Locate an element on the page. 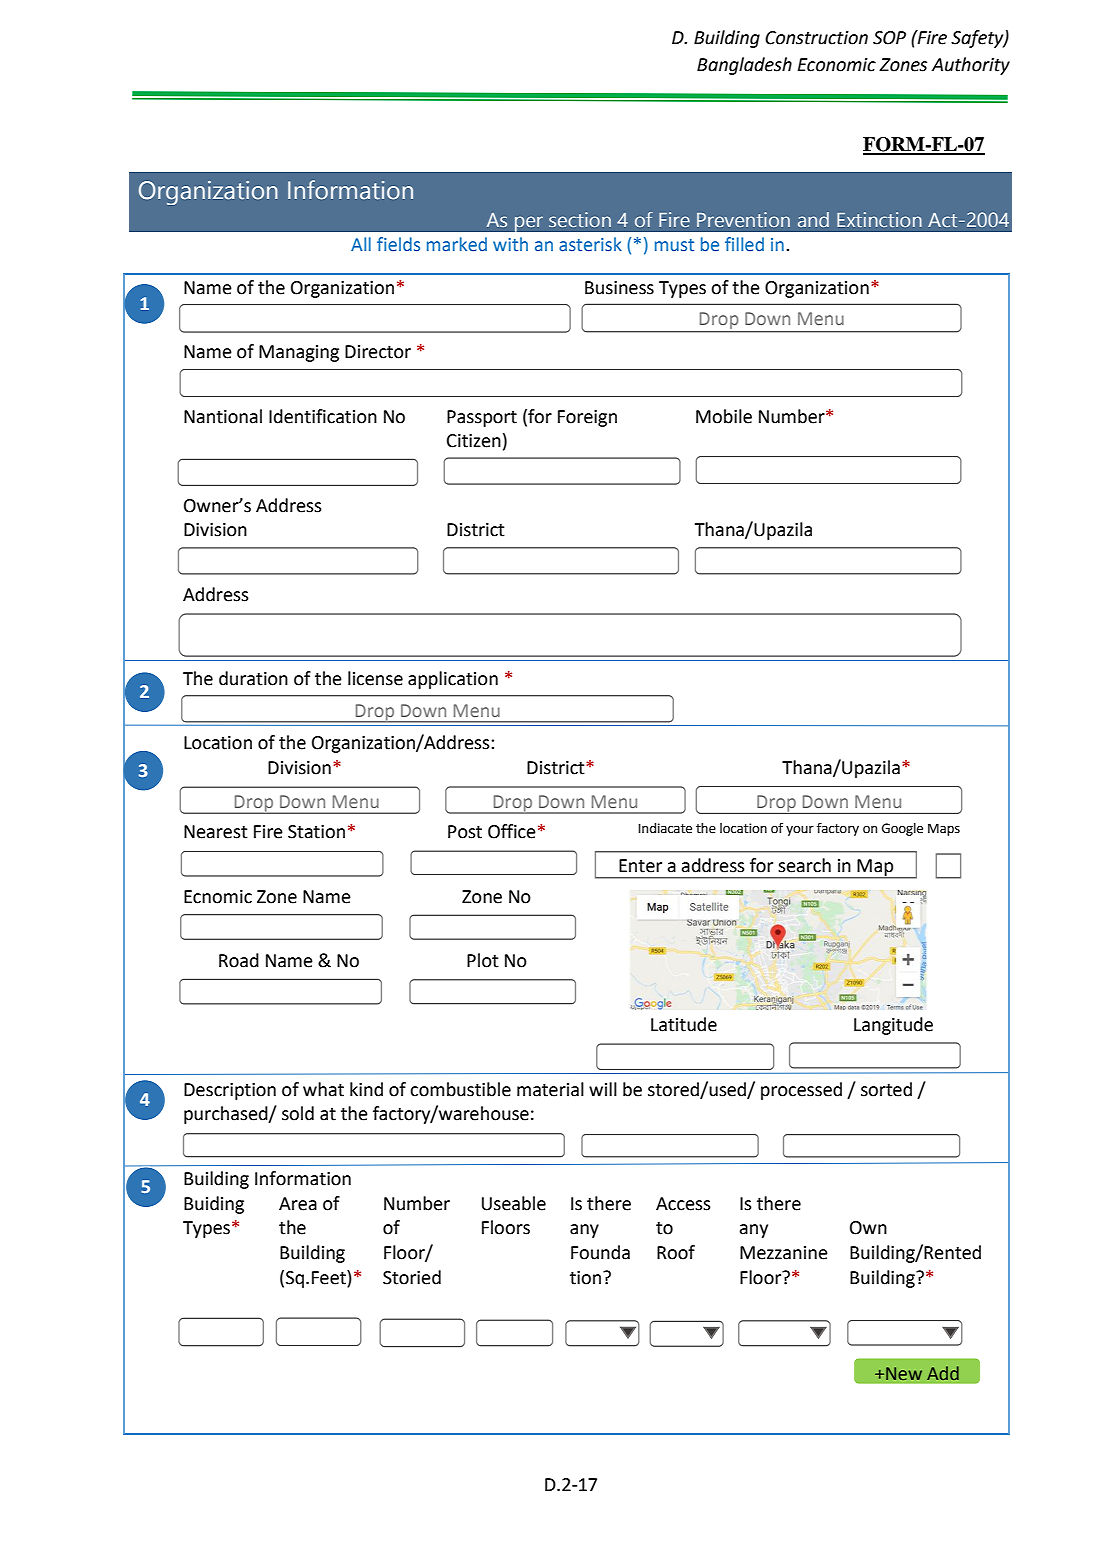 This image has height=1547, width=1094. license is located at coordinates (375, 678).
